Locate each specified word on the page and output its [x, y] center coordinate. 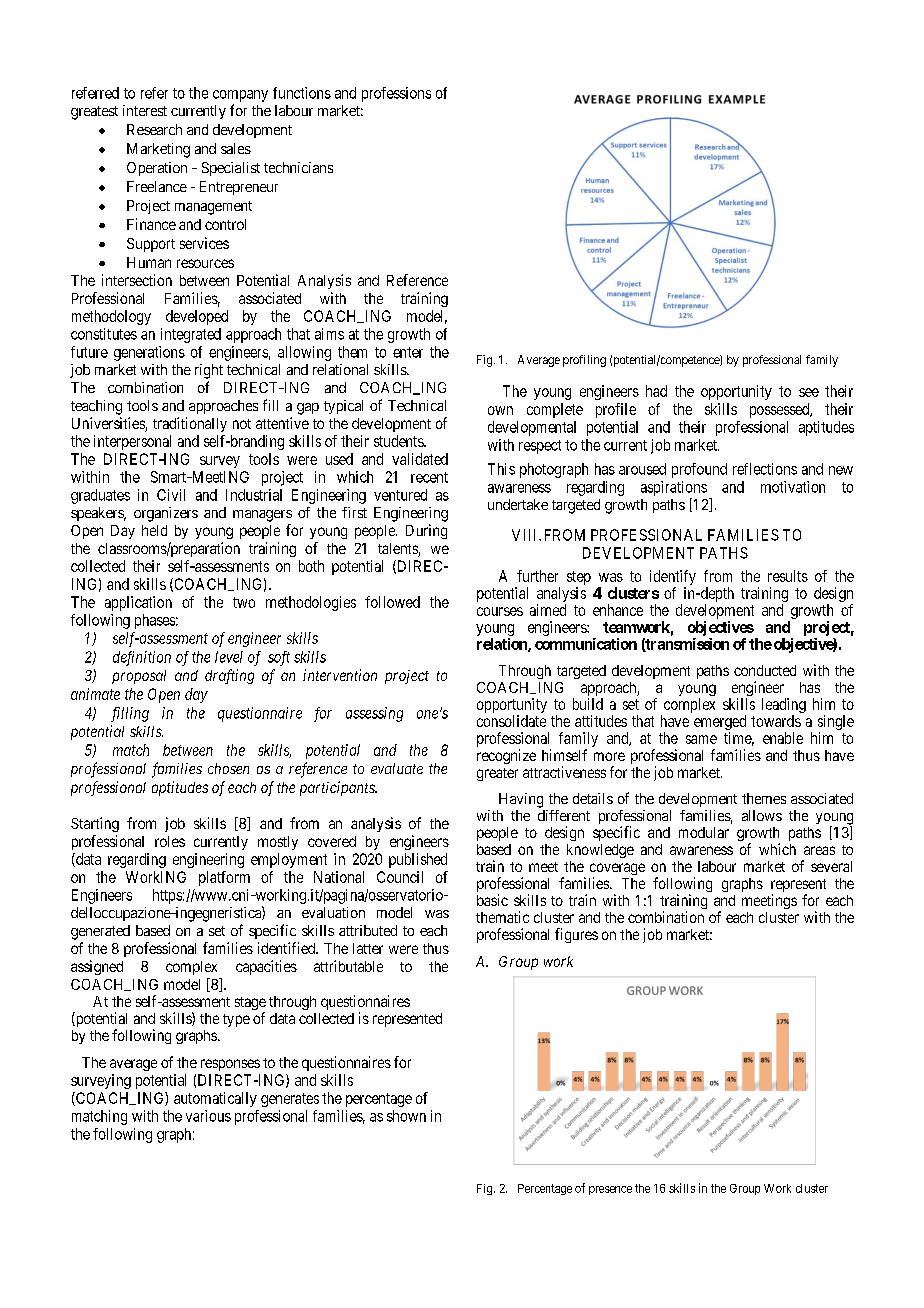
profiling [584, 361]
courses [500, 611]
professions [396, 94]
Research [154, 129]
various [208, 1116]
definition [142, 658]
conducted [765, 670]
